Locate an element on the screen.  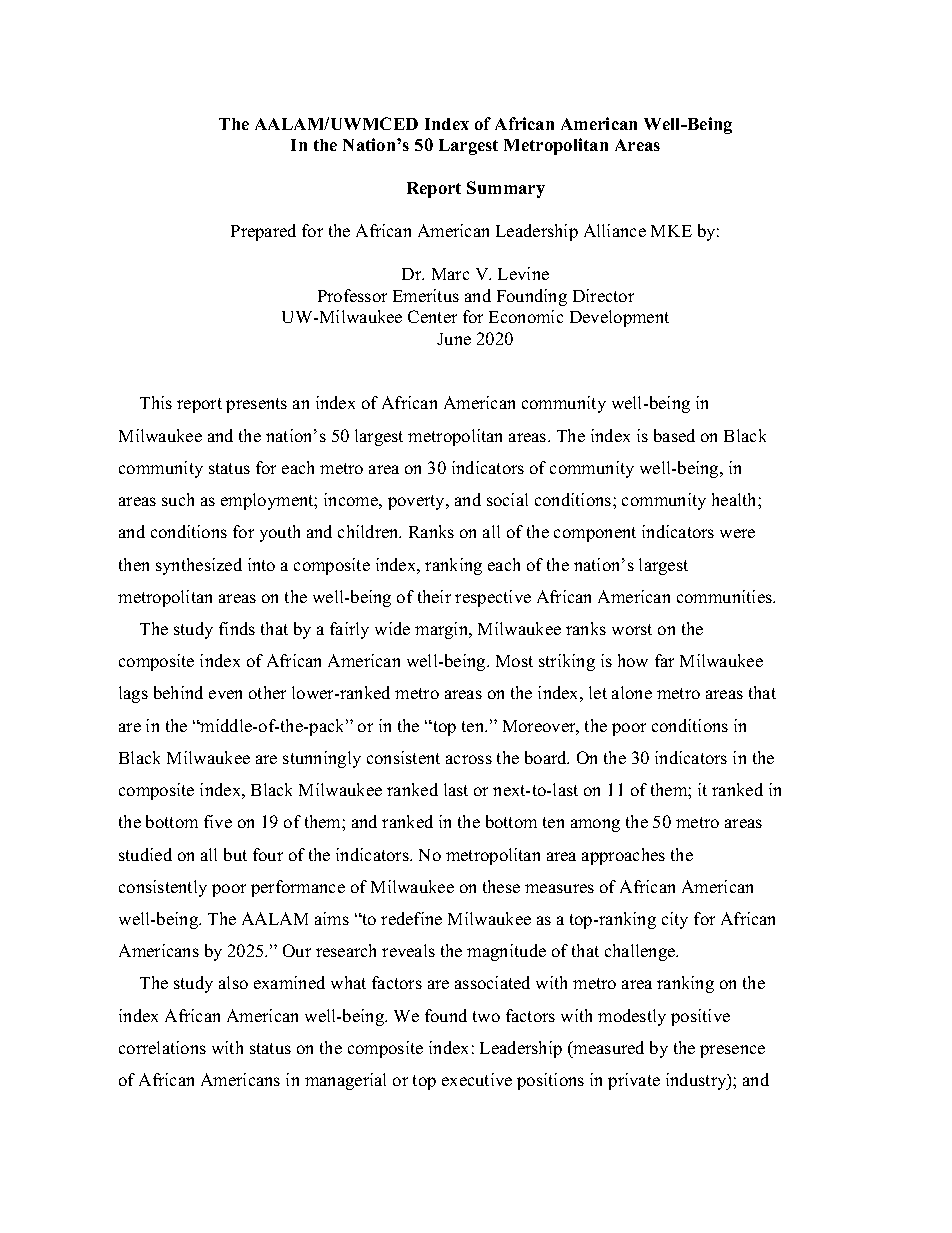
Summary is located at coordinates (506, 189).
